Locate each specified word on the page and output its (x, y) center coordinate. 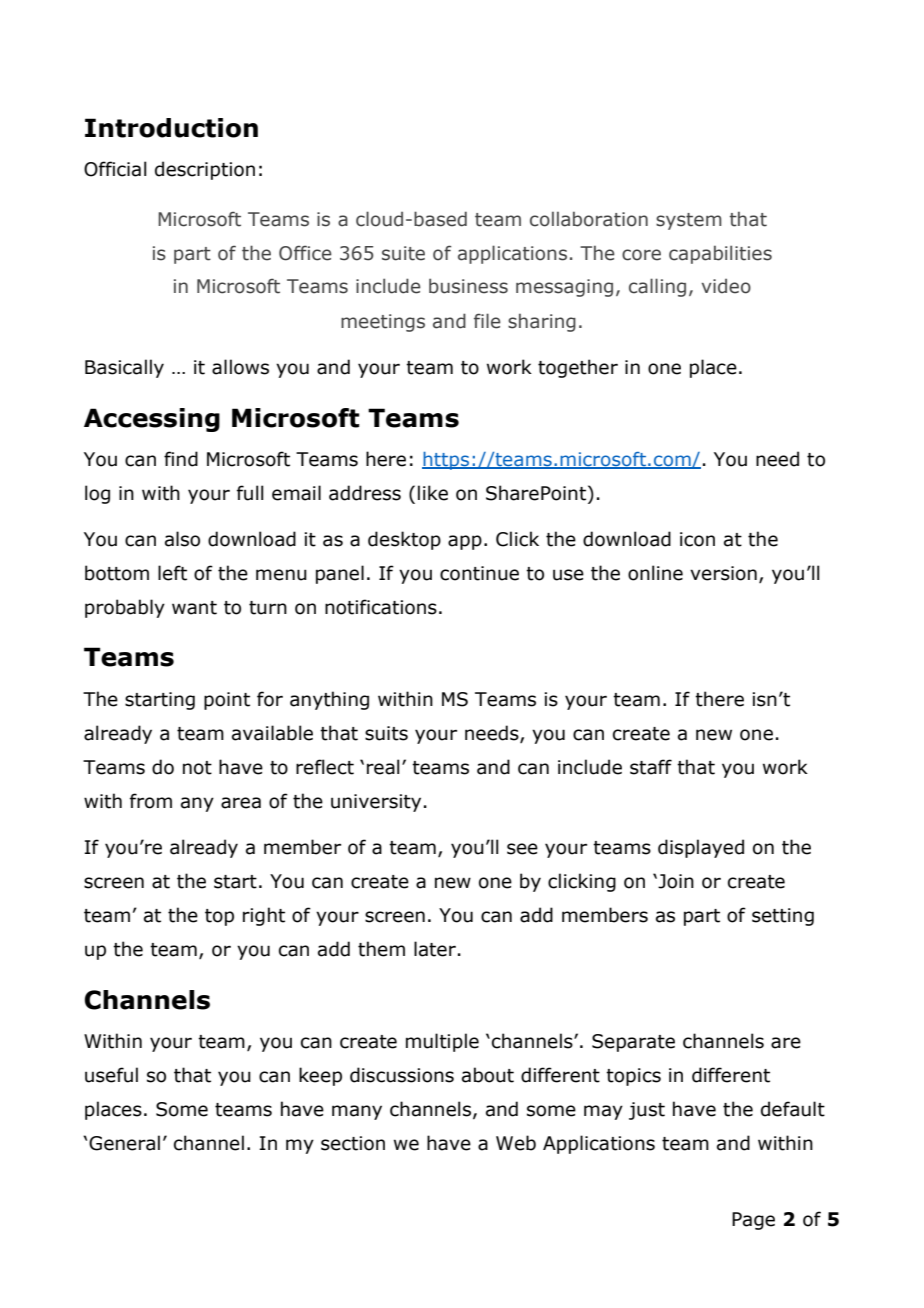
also (182, 539)
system (689, 221)
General (124, 1143)
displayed (701, 848)
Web (516, 1143)
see (522, 849)
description (205, 170)
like (433, 493)
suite (403, 253)
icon (697, 539)
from (151, 801)
